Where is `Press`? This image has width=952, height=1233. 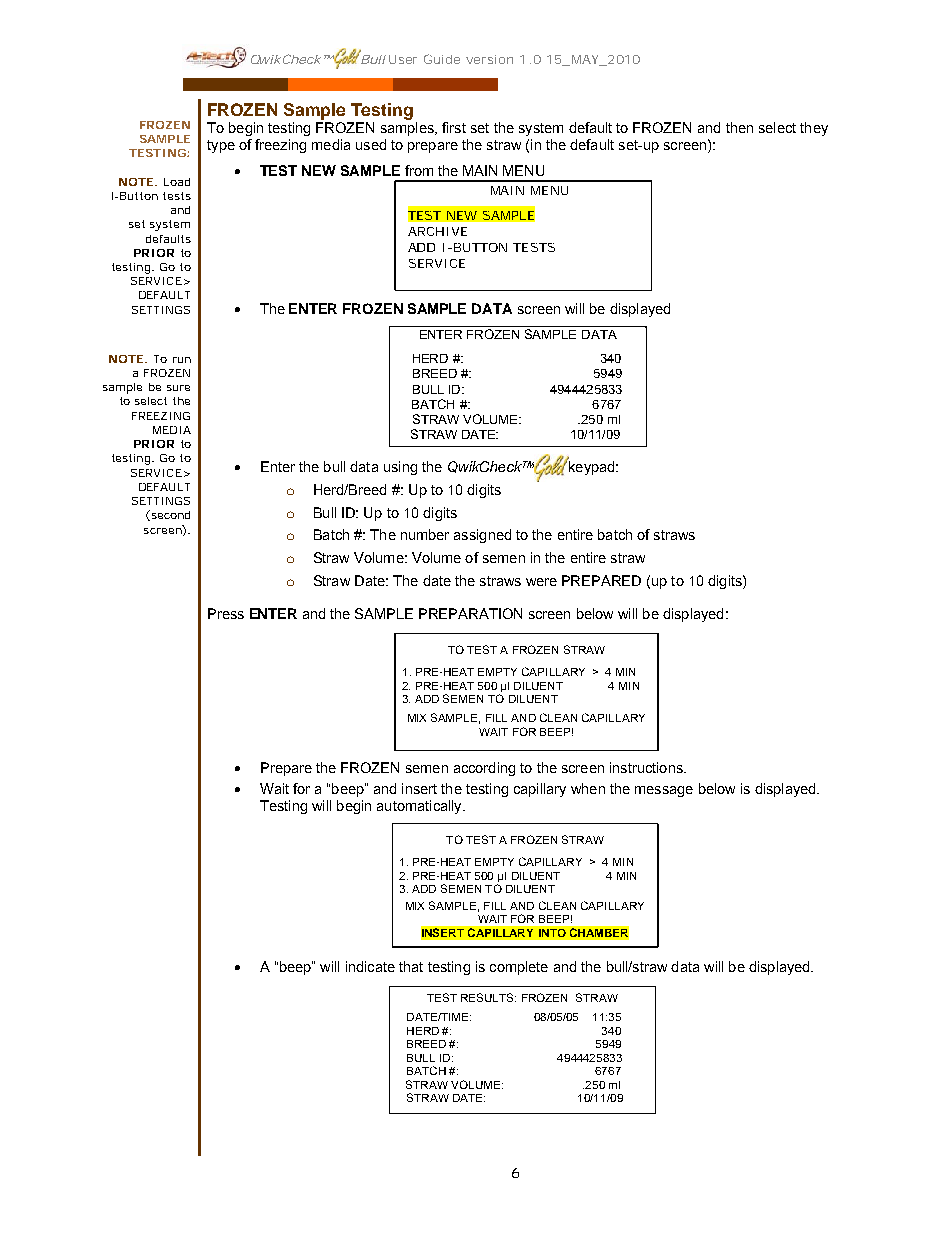 Press is located at coordinates (226, 613).
